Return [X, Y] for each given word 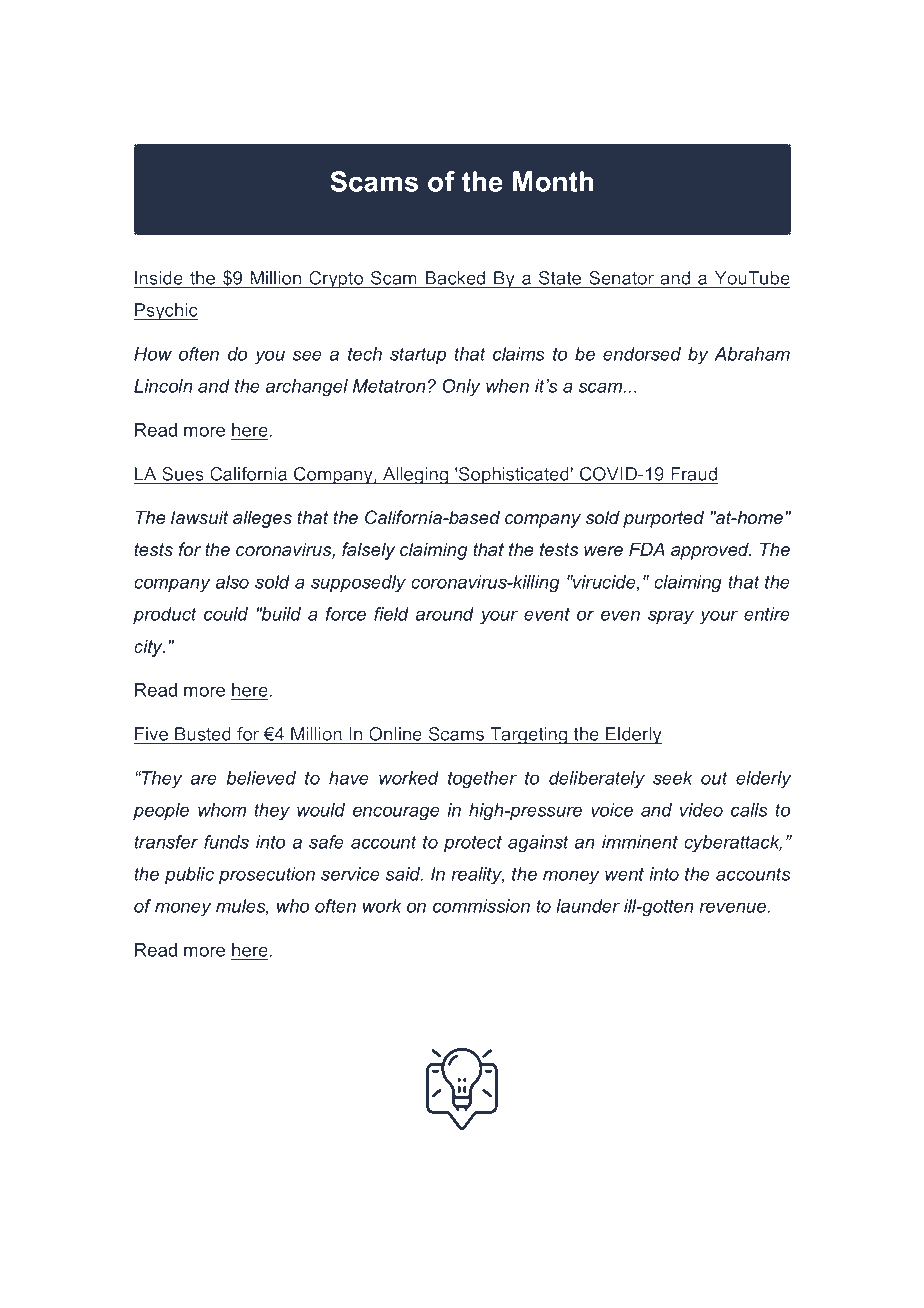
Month [553, 181]
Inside [159, 279]
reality [477, 876]
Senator [622, 279]
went [624, 874]
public [189, 876]
